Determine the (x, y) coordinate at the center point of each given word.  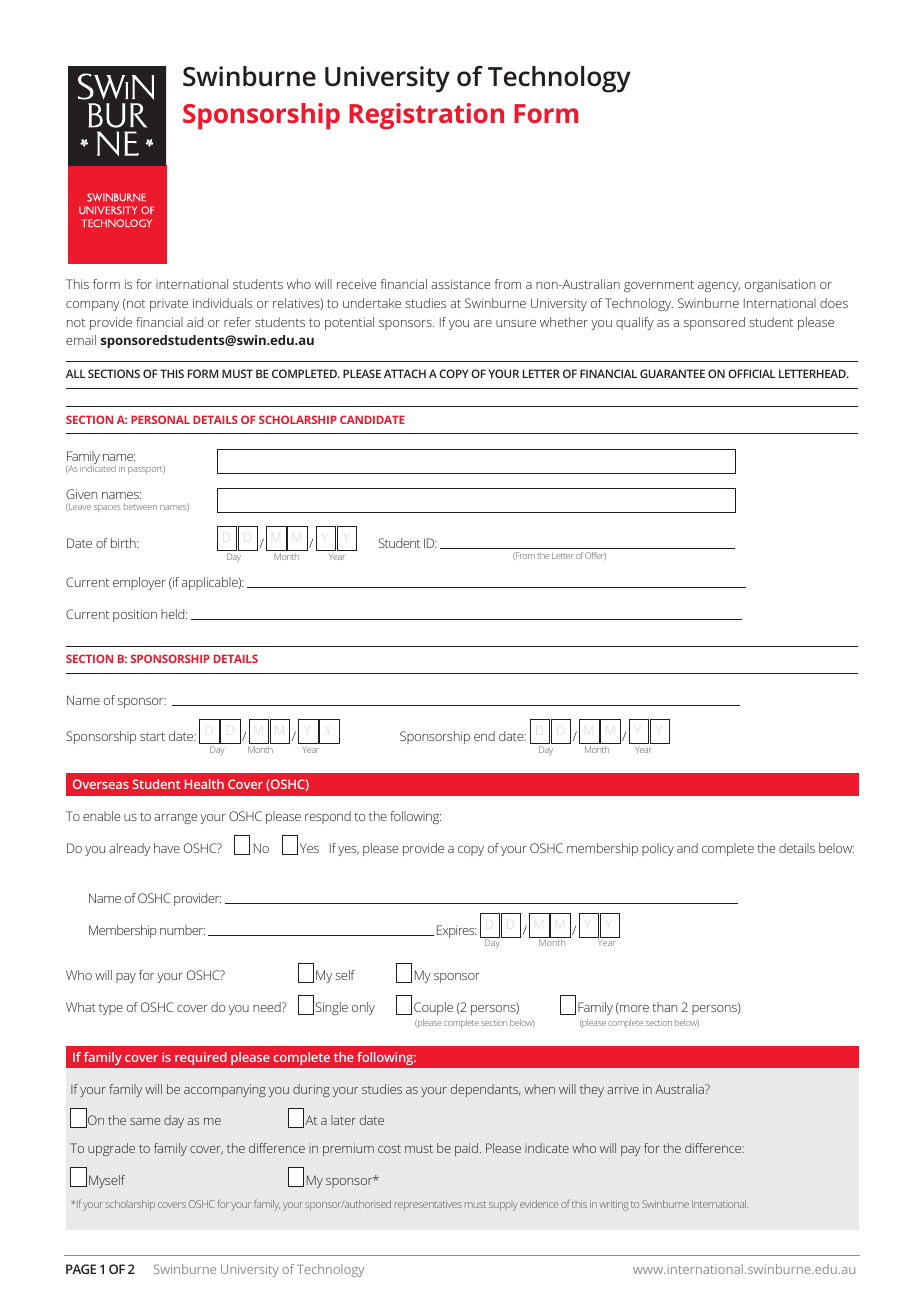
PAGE (81, 1269)
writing (613, 1205)
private (169, 305)
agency (719, 287)
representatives (428, 1205)
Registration (426, 116)
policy (658, 849)
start (152, 736)
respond (328, 817)
